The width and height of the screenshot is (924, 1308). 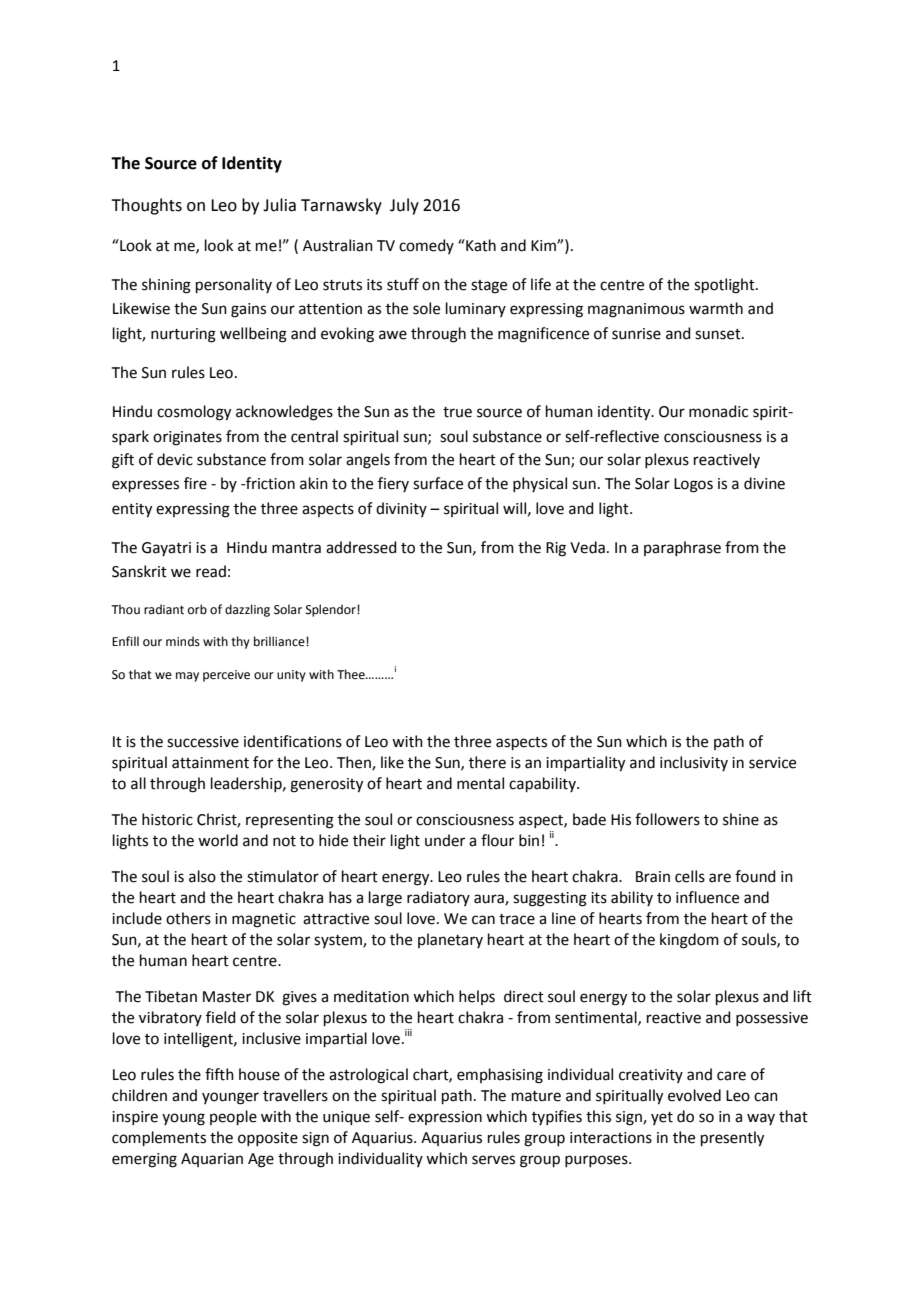 I want to click on fire, so click(x=195, y=483).
